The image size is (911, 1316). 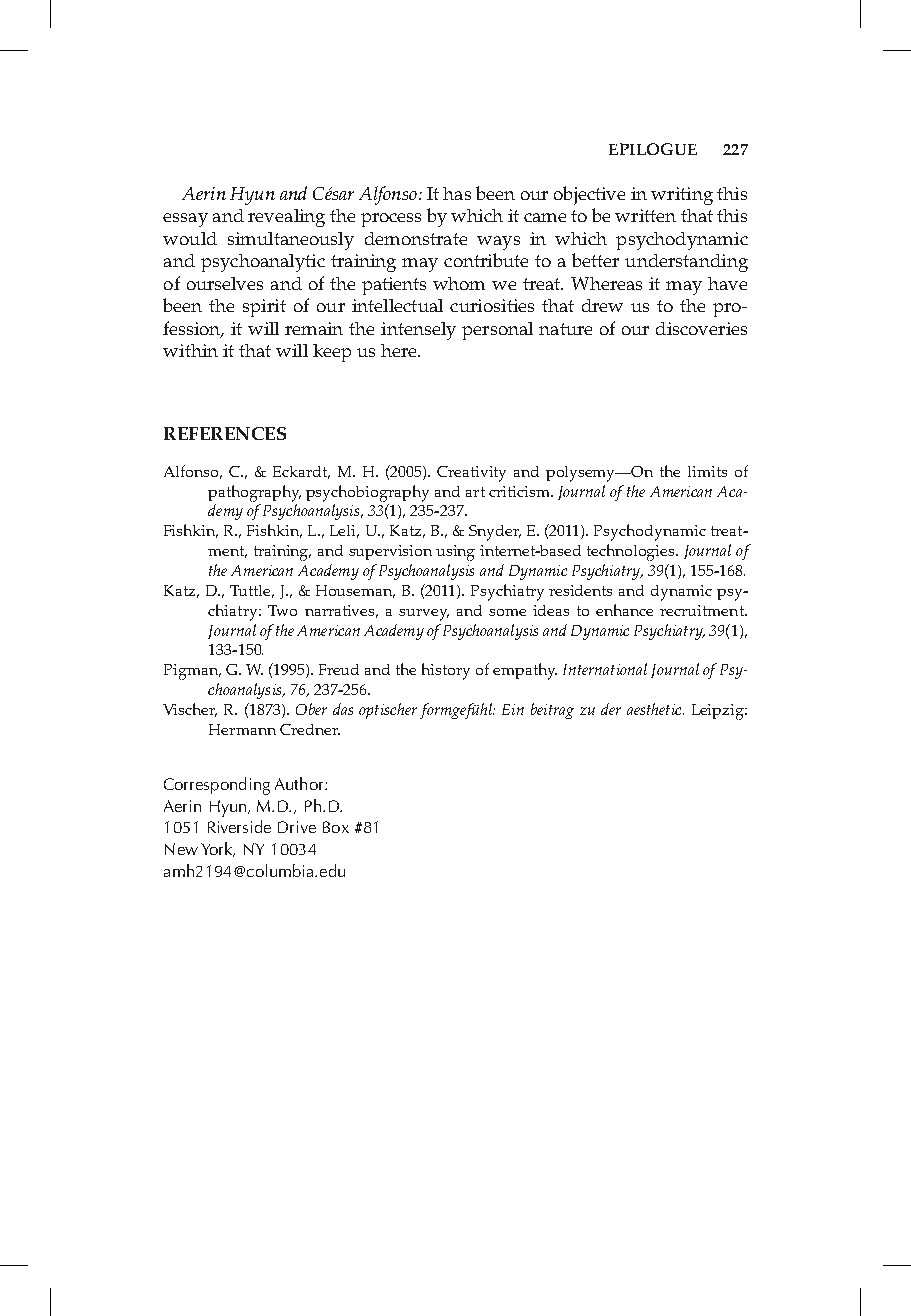 I want to click on References, so click(x=225, y=433).
